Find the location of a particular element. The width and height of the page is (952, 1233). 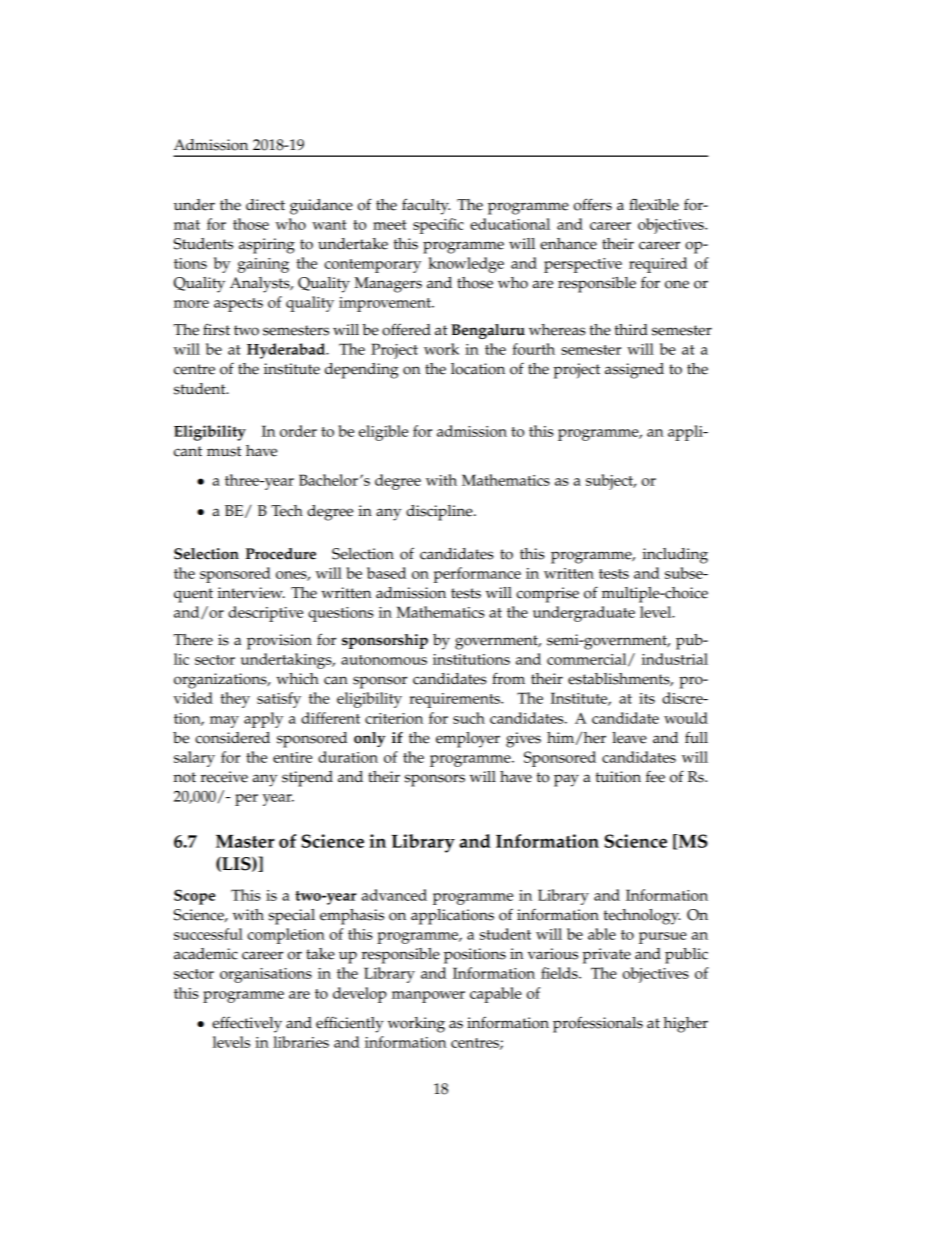

specific is located at coordinates (438, 226).
